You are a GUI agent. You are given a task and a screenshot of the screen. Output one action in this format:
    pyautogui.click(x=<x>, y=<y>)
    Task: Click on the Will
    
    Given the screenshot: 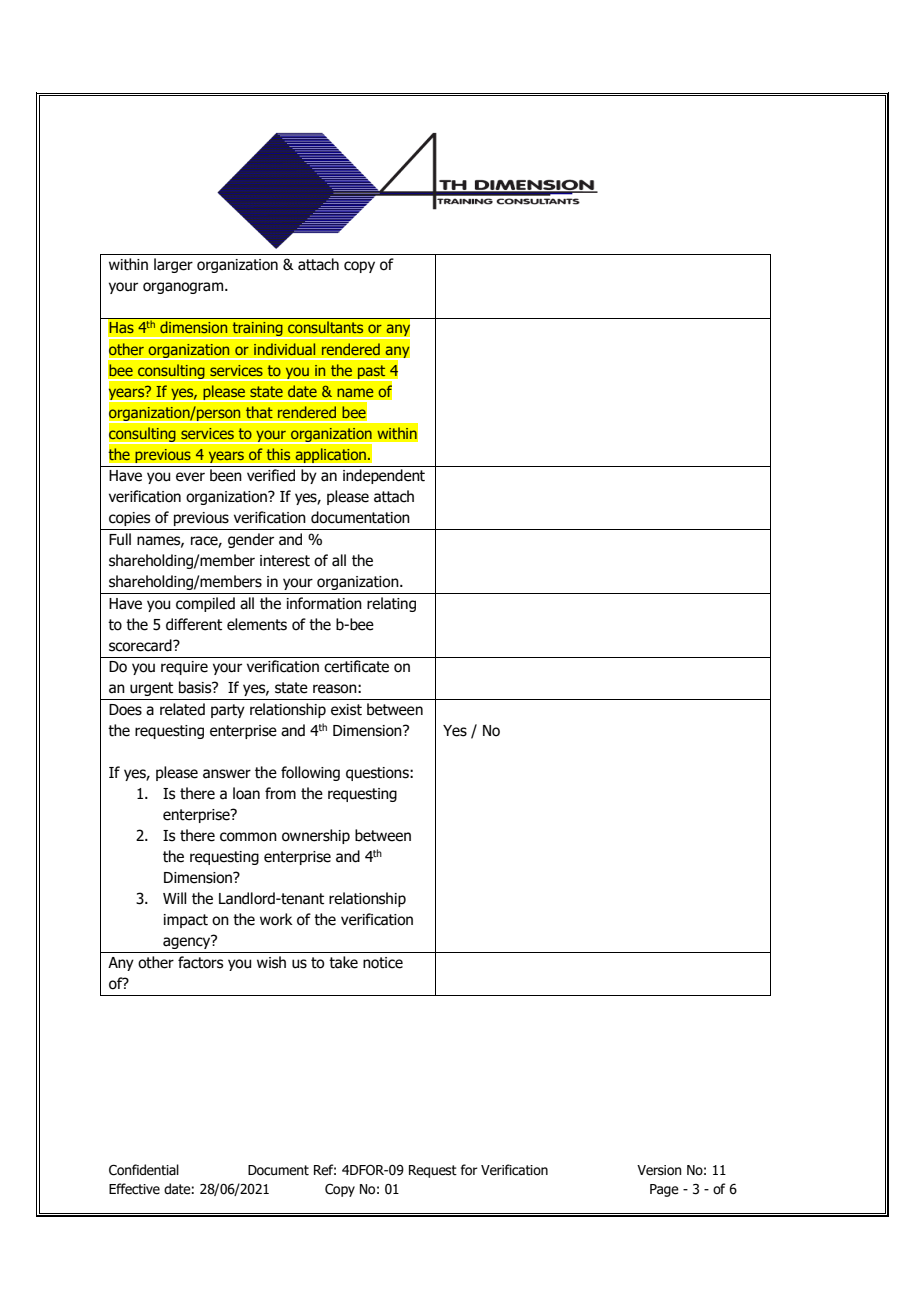 What is the action you would take?
    pyautogui.click(x=175, y=898)
